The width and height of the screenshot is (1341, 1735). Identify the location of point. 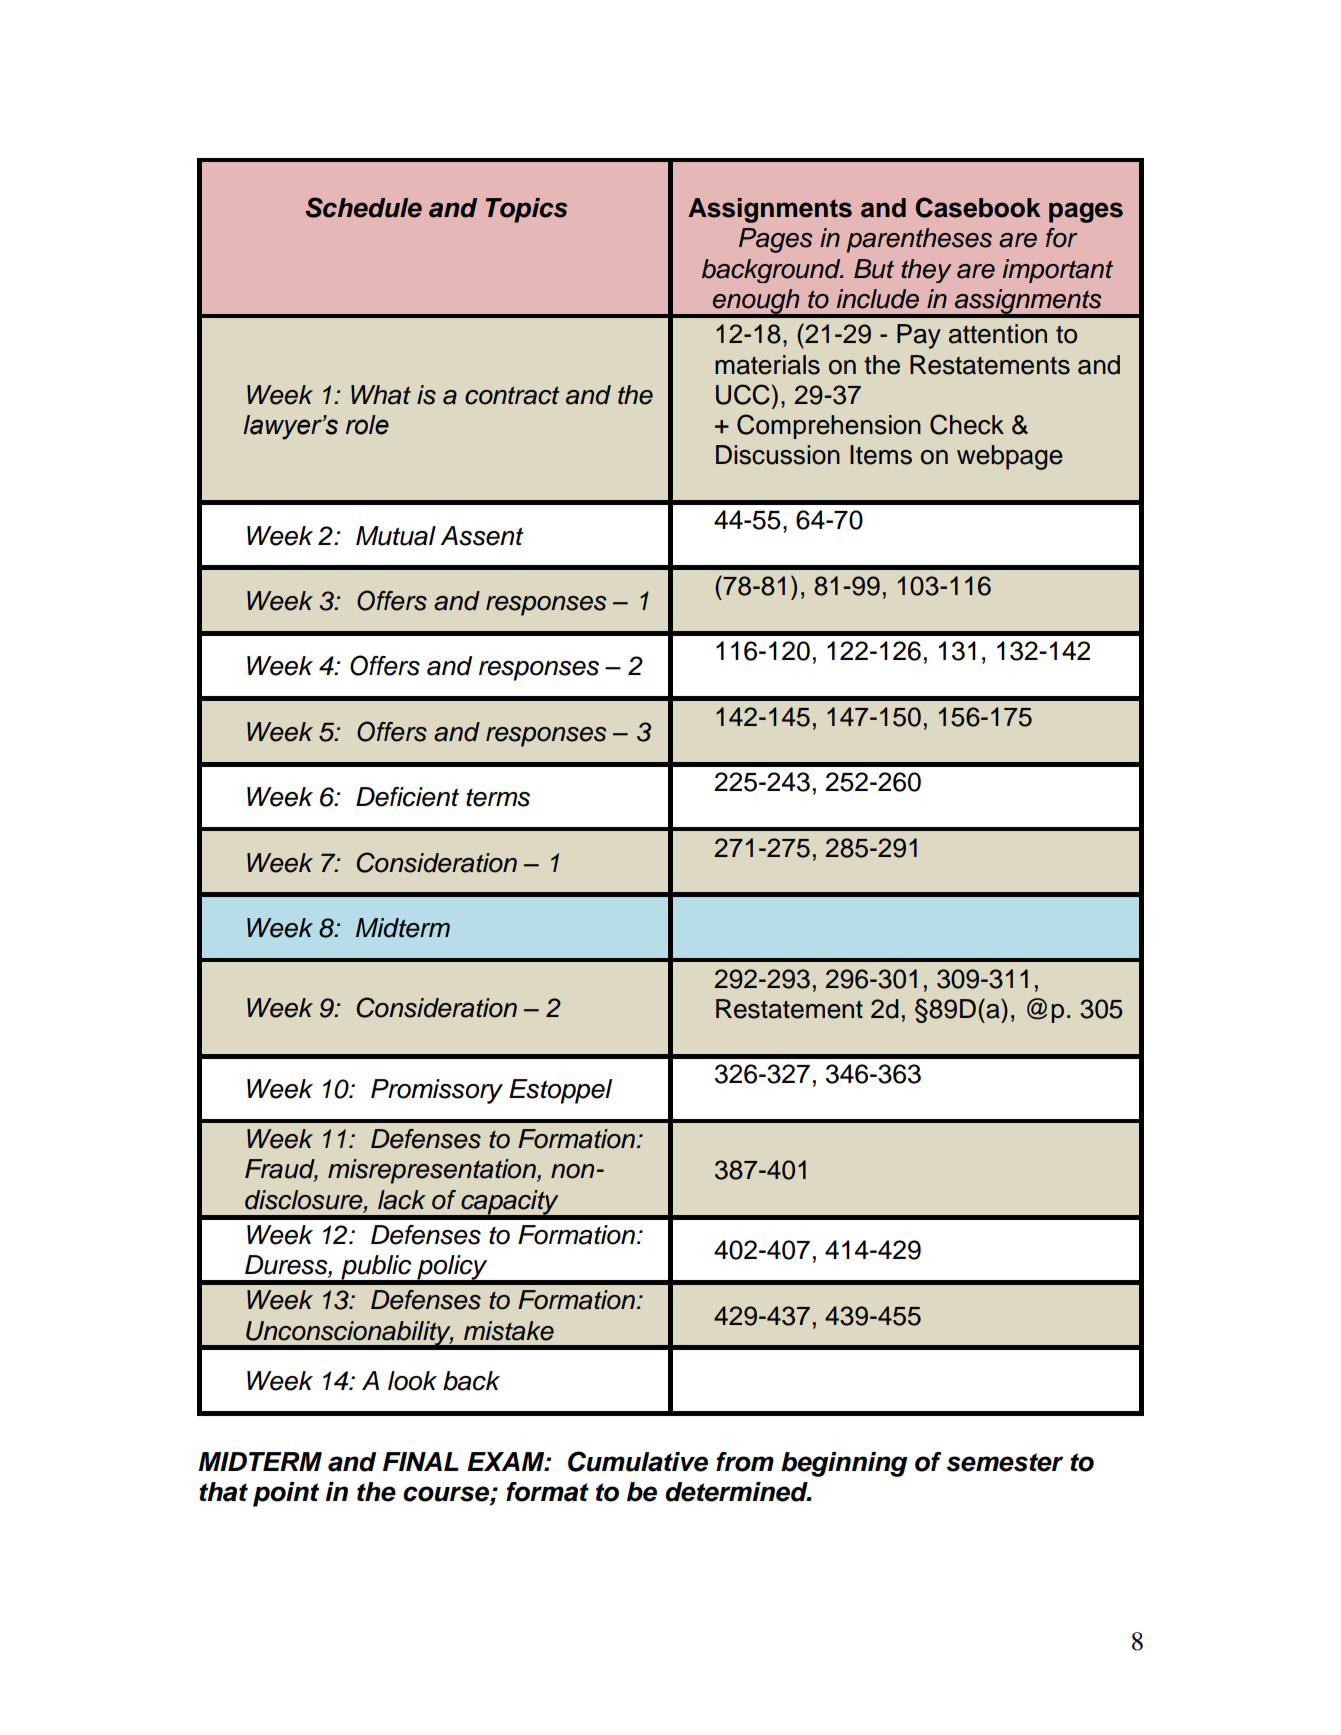
(286, 1494).
